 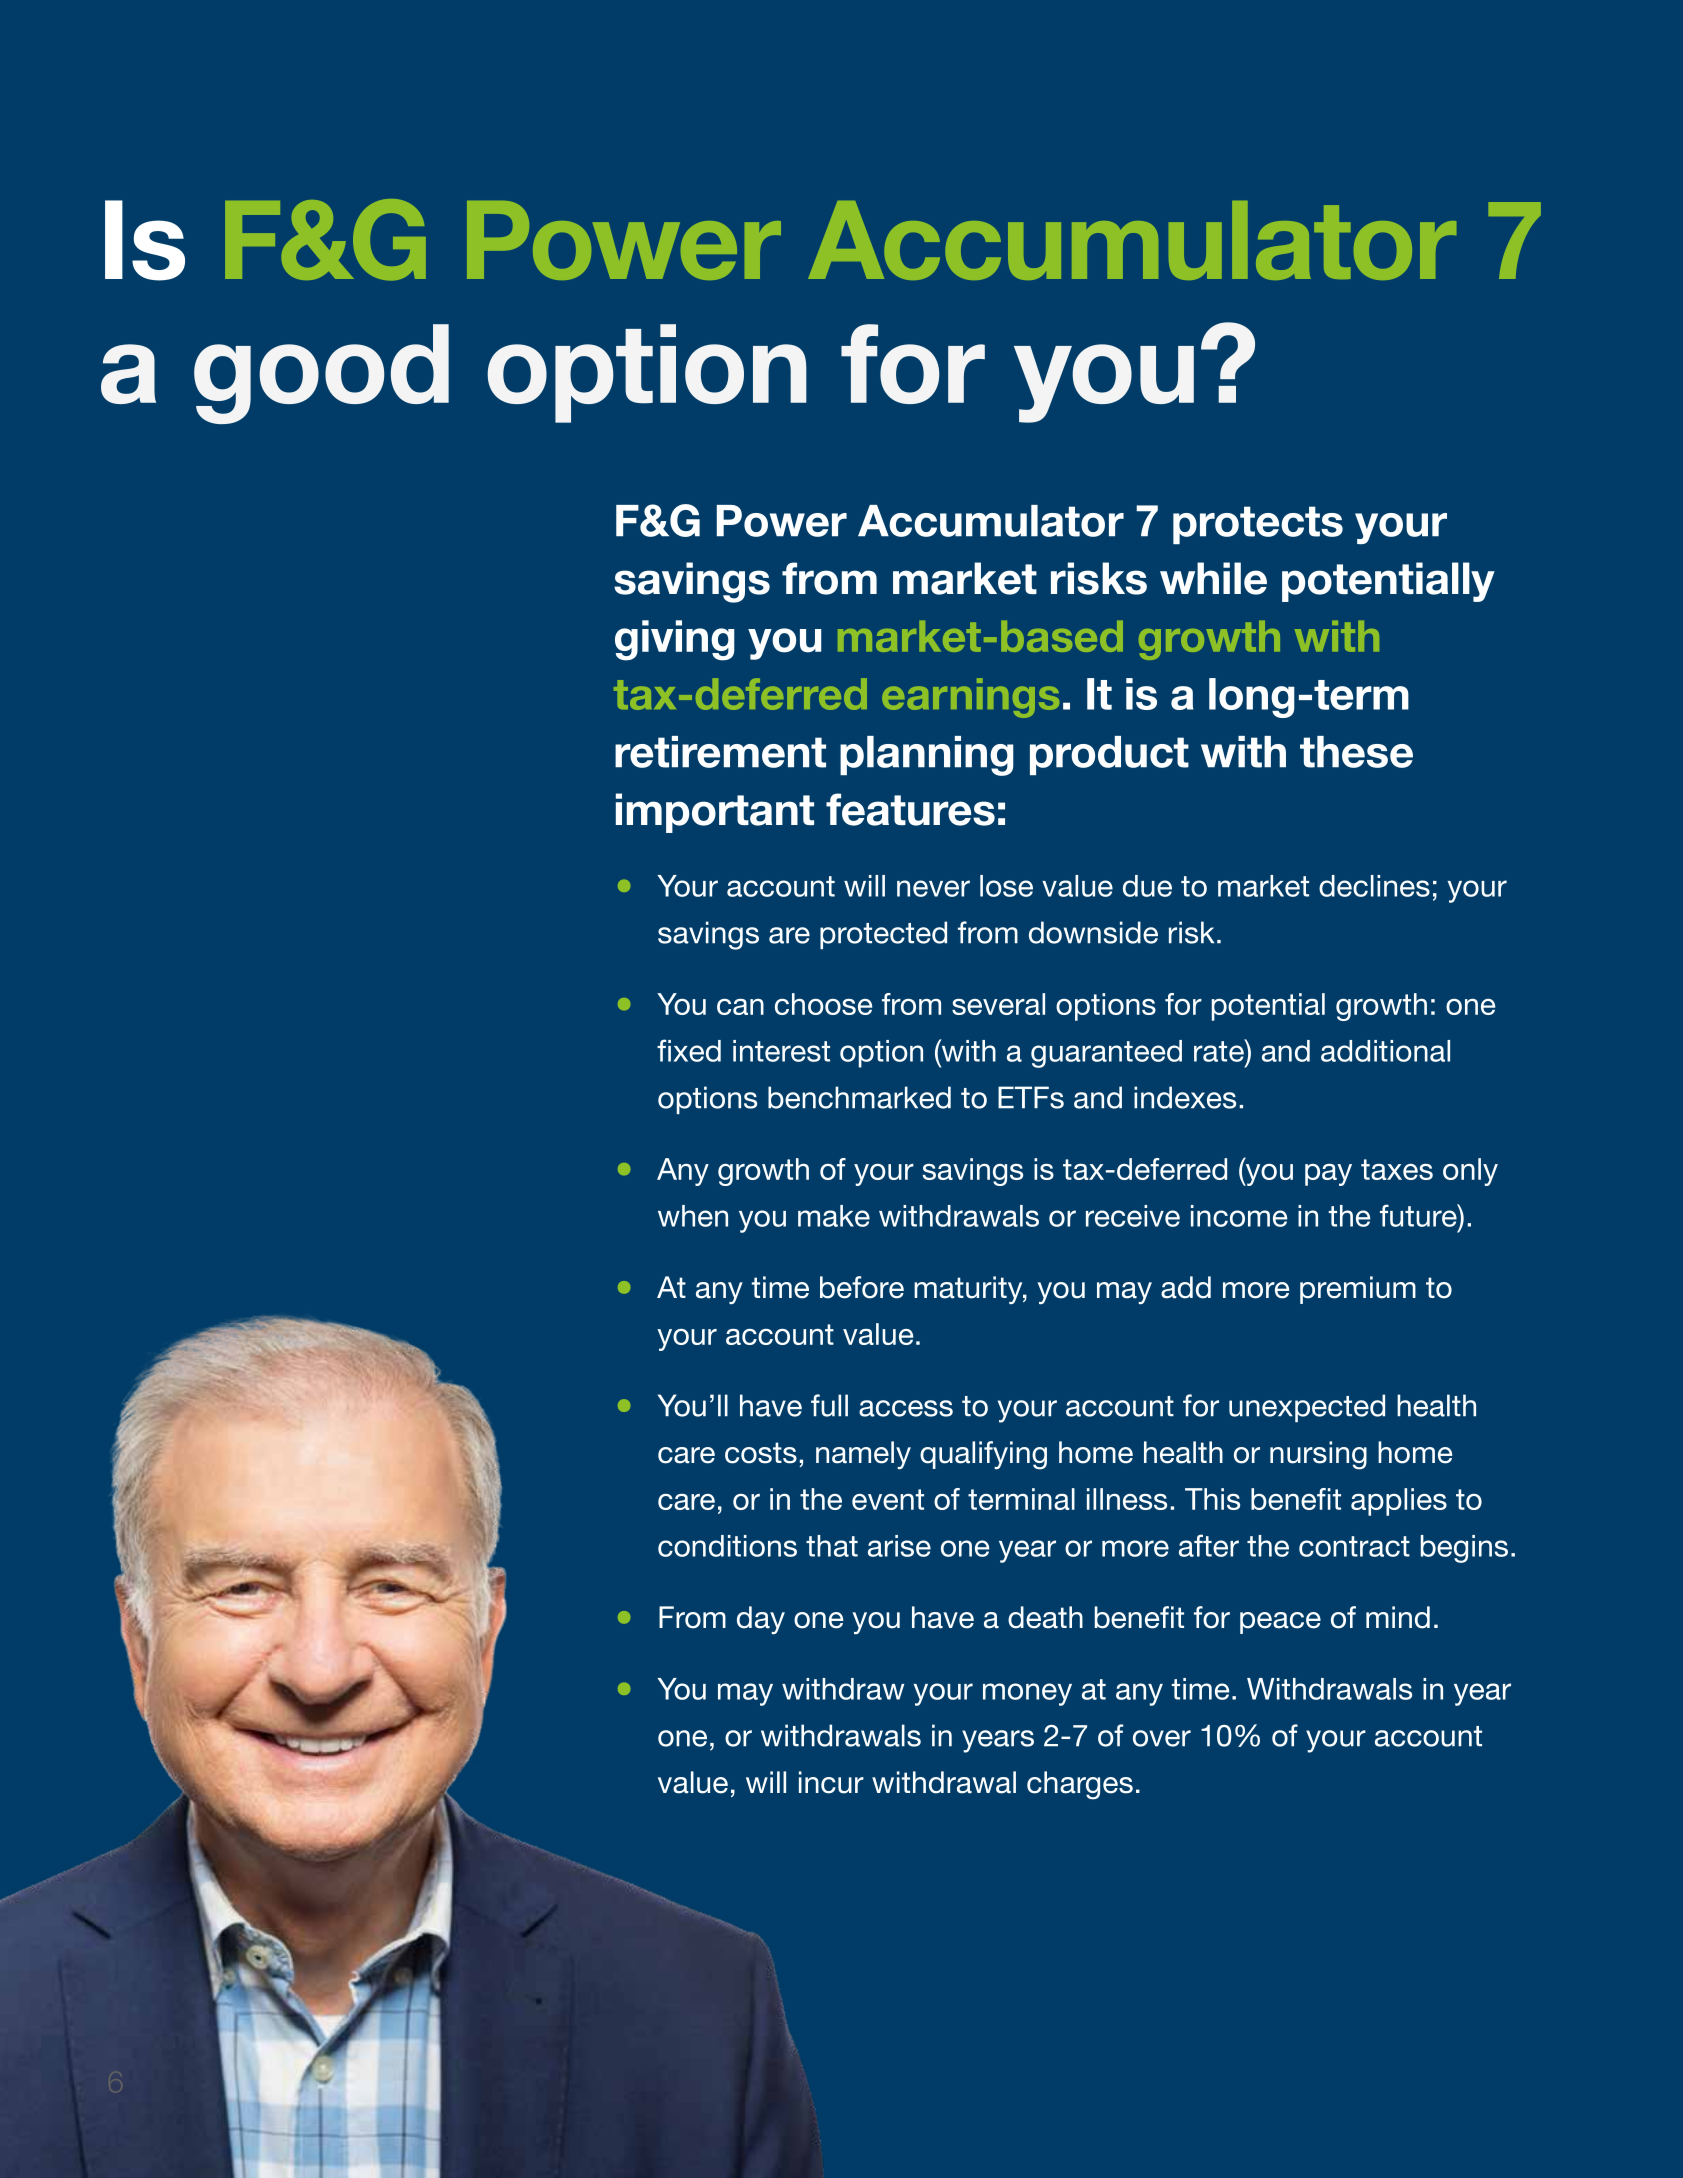 What do you see at coordinates (321, 374) in the screenshot?
I see `good` at bounding box center [321, 374].
